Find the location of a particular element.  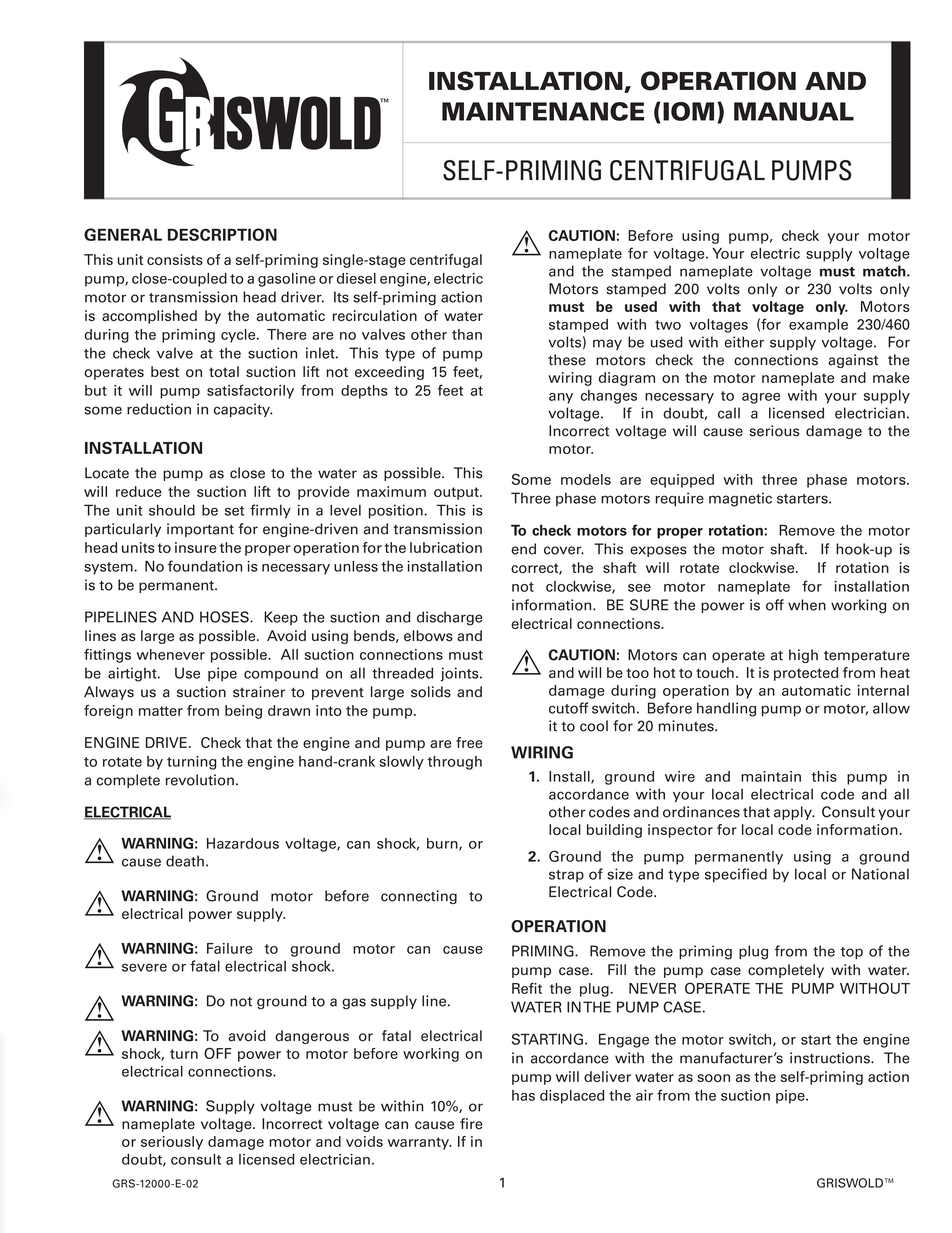

any is located at coordinates (561, 398).
